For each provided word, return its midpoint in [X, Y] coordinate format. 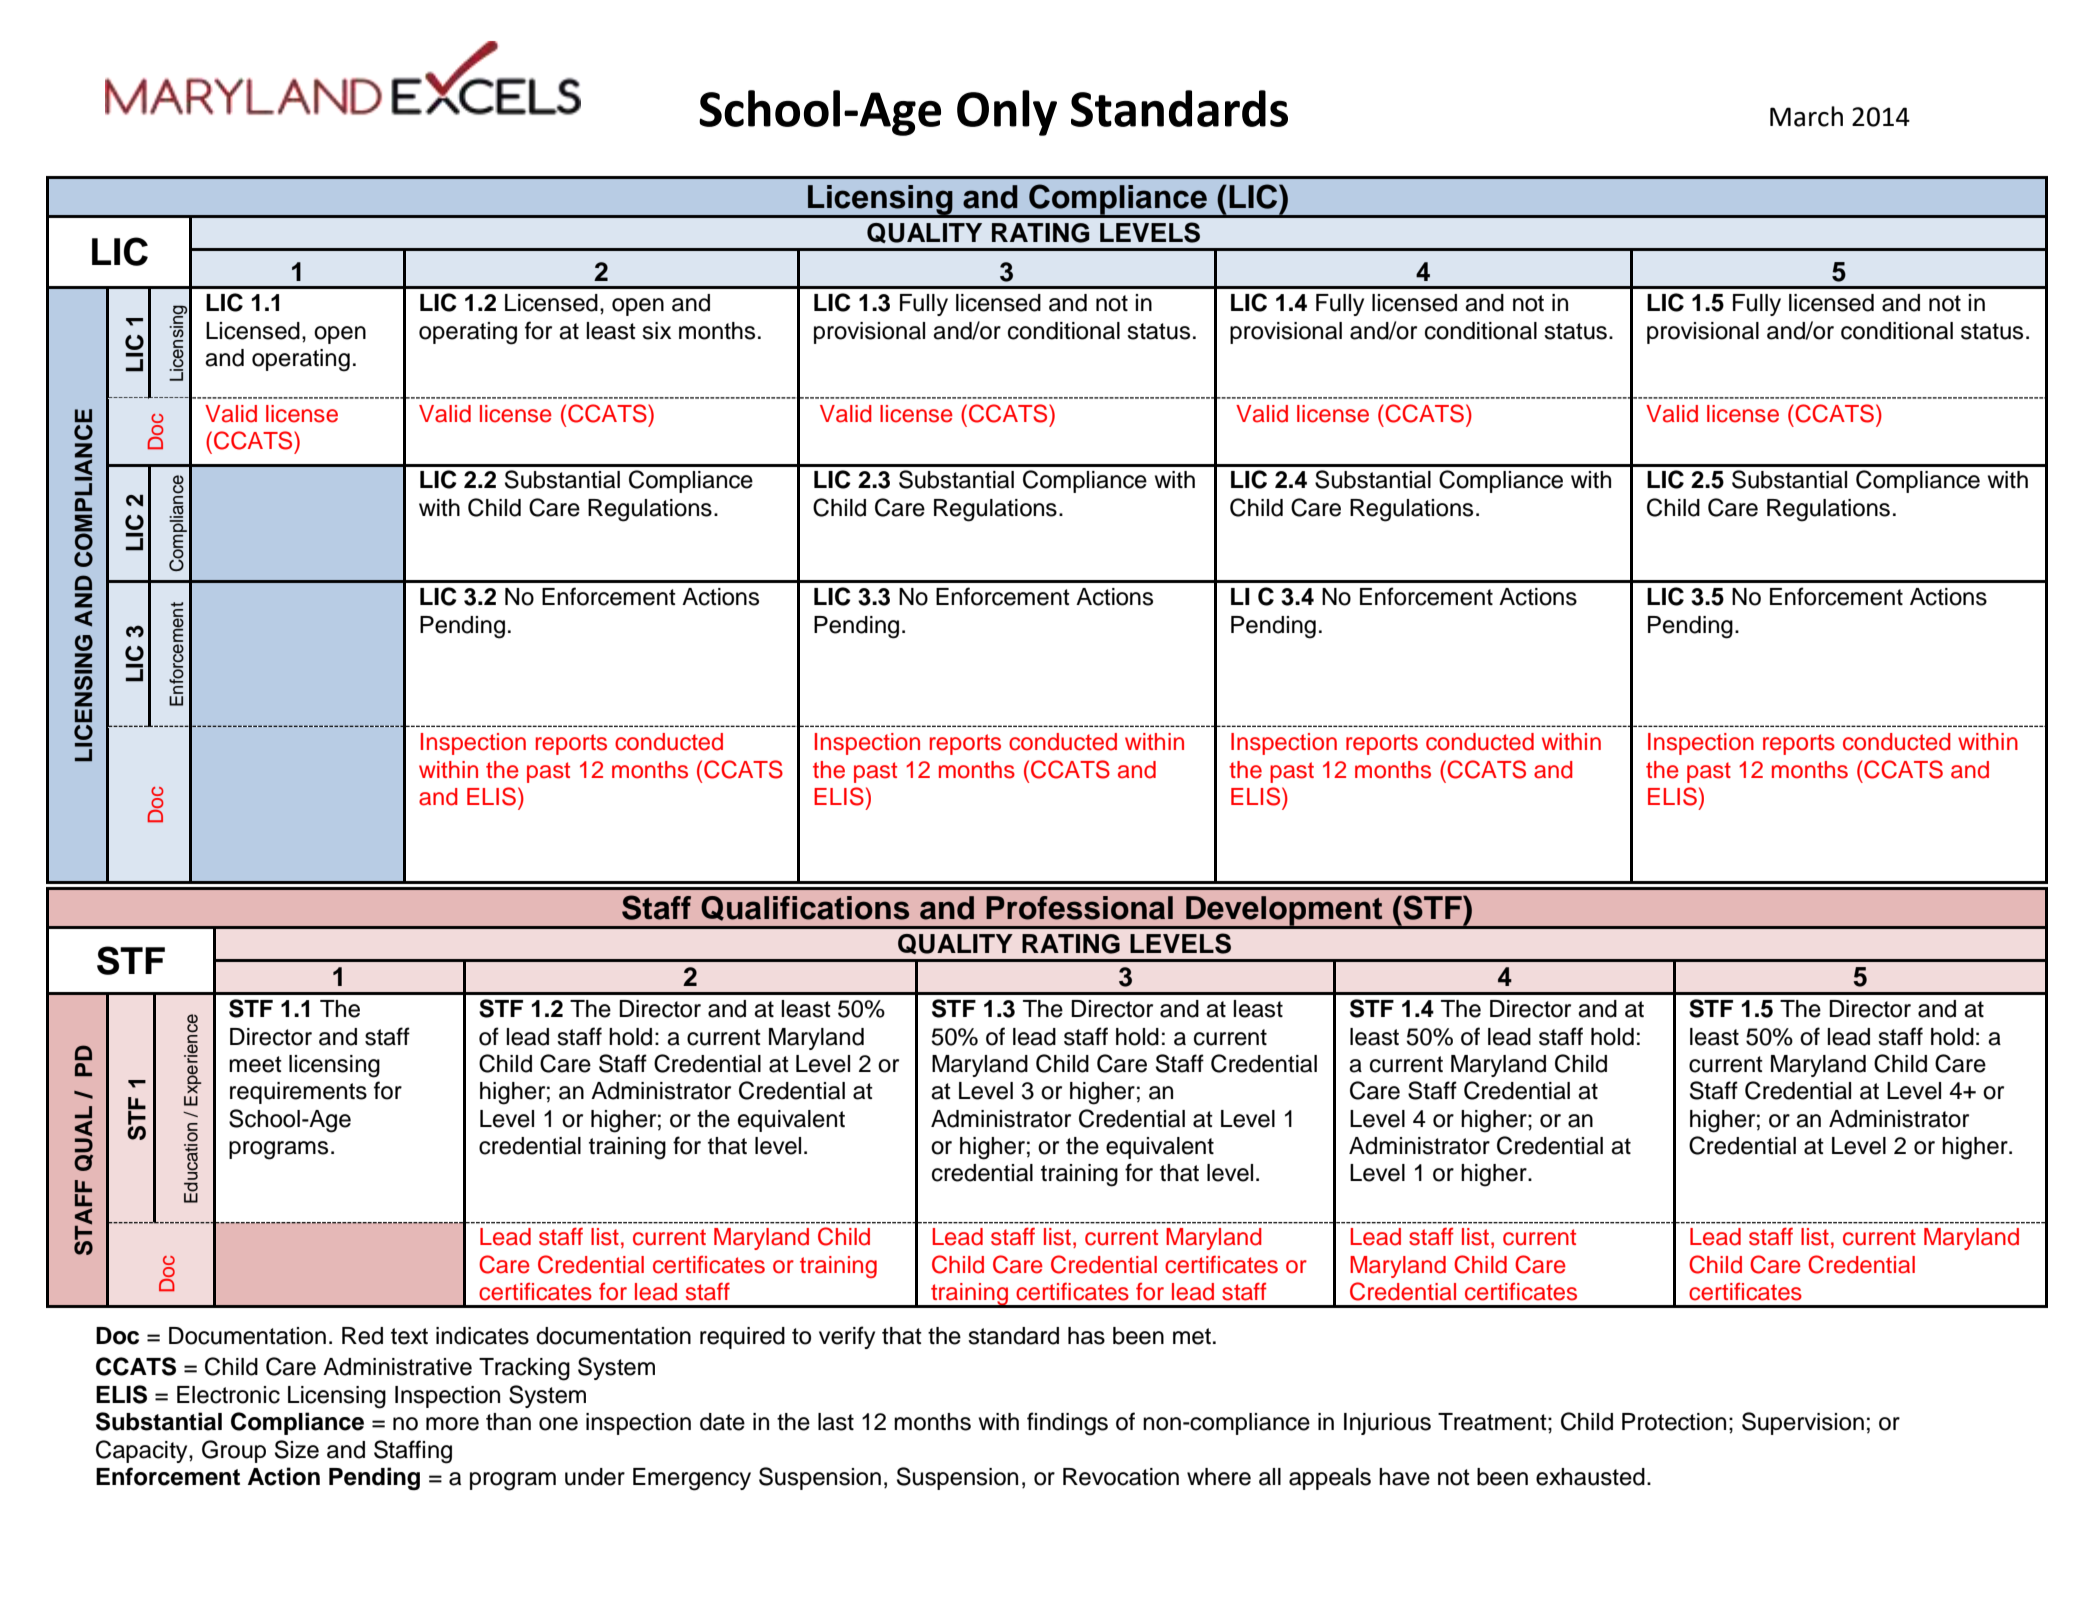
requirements [298, 1093]
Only [1007, 113]
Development [1284, 912]
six [656, 331]
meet [255, 1064]
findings [1067, 1424]
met [1192, 1336]
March [1806, 116]
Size [297, 1449]
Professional [1079, 908]
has [1086, 1336]
